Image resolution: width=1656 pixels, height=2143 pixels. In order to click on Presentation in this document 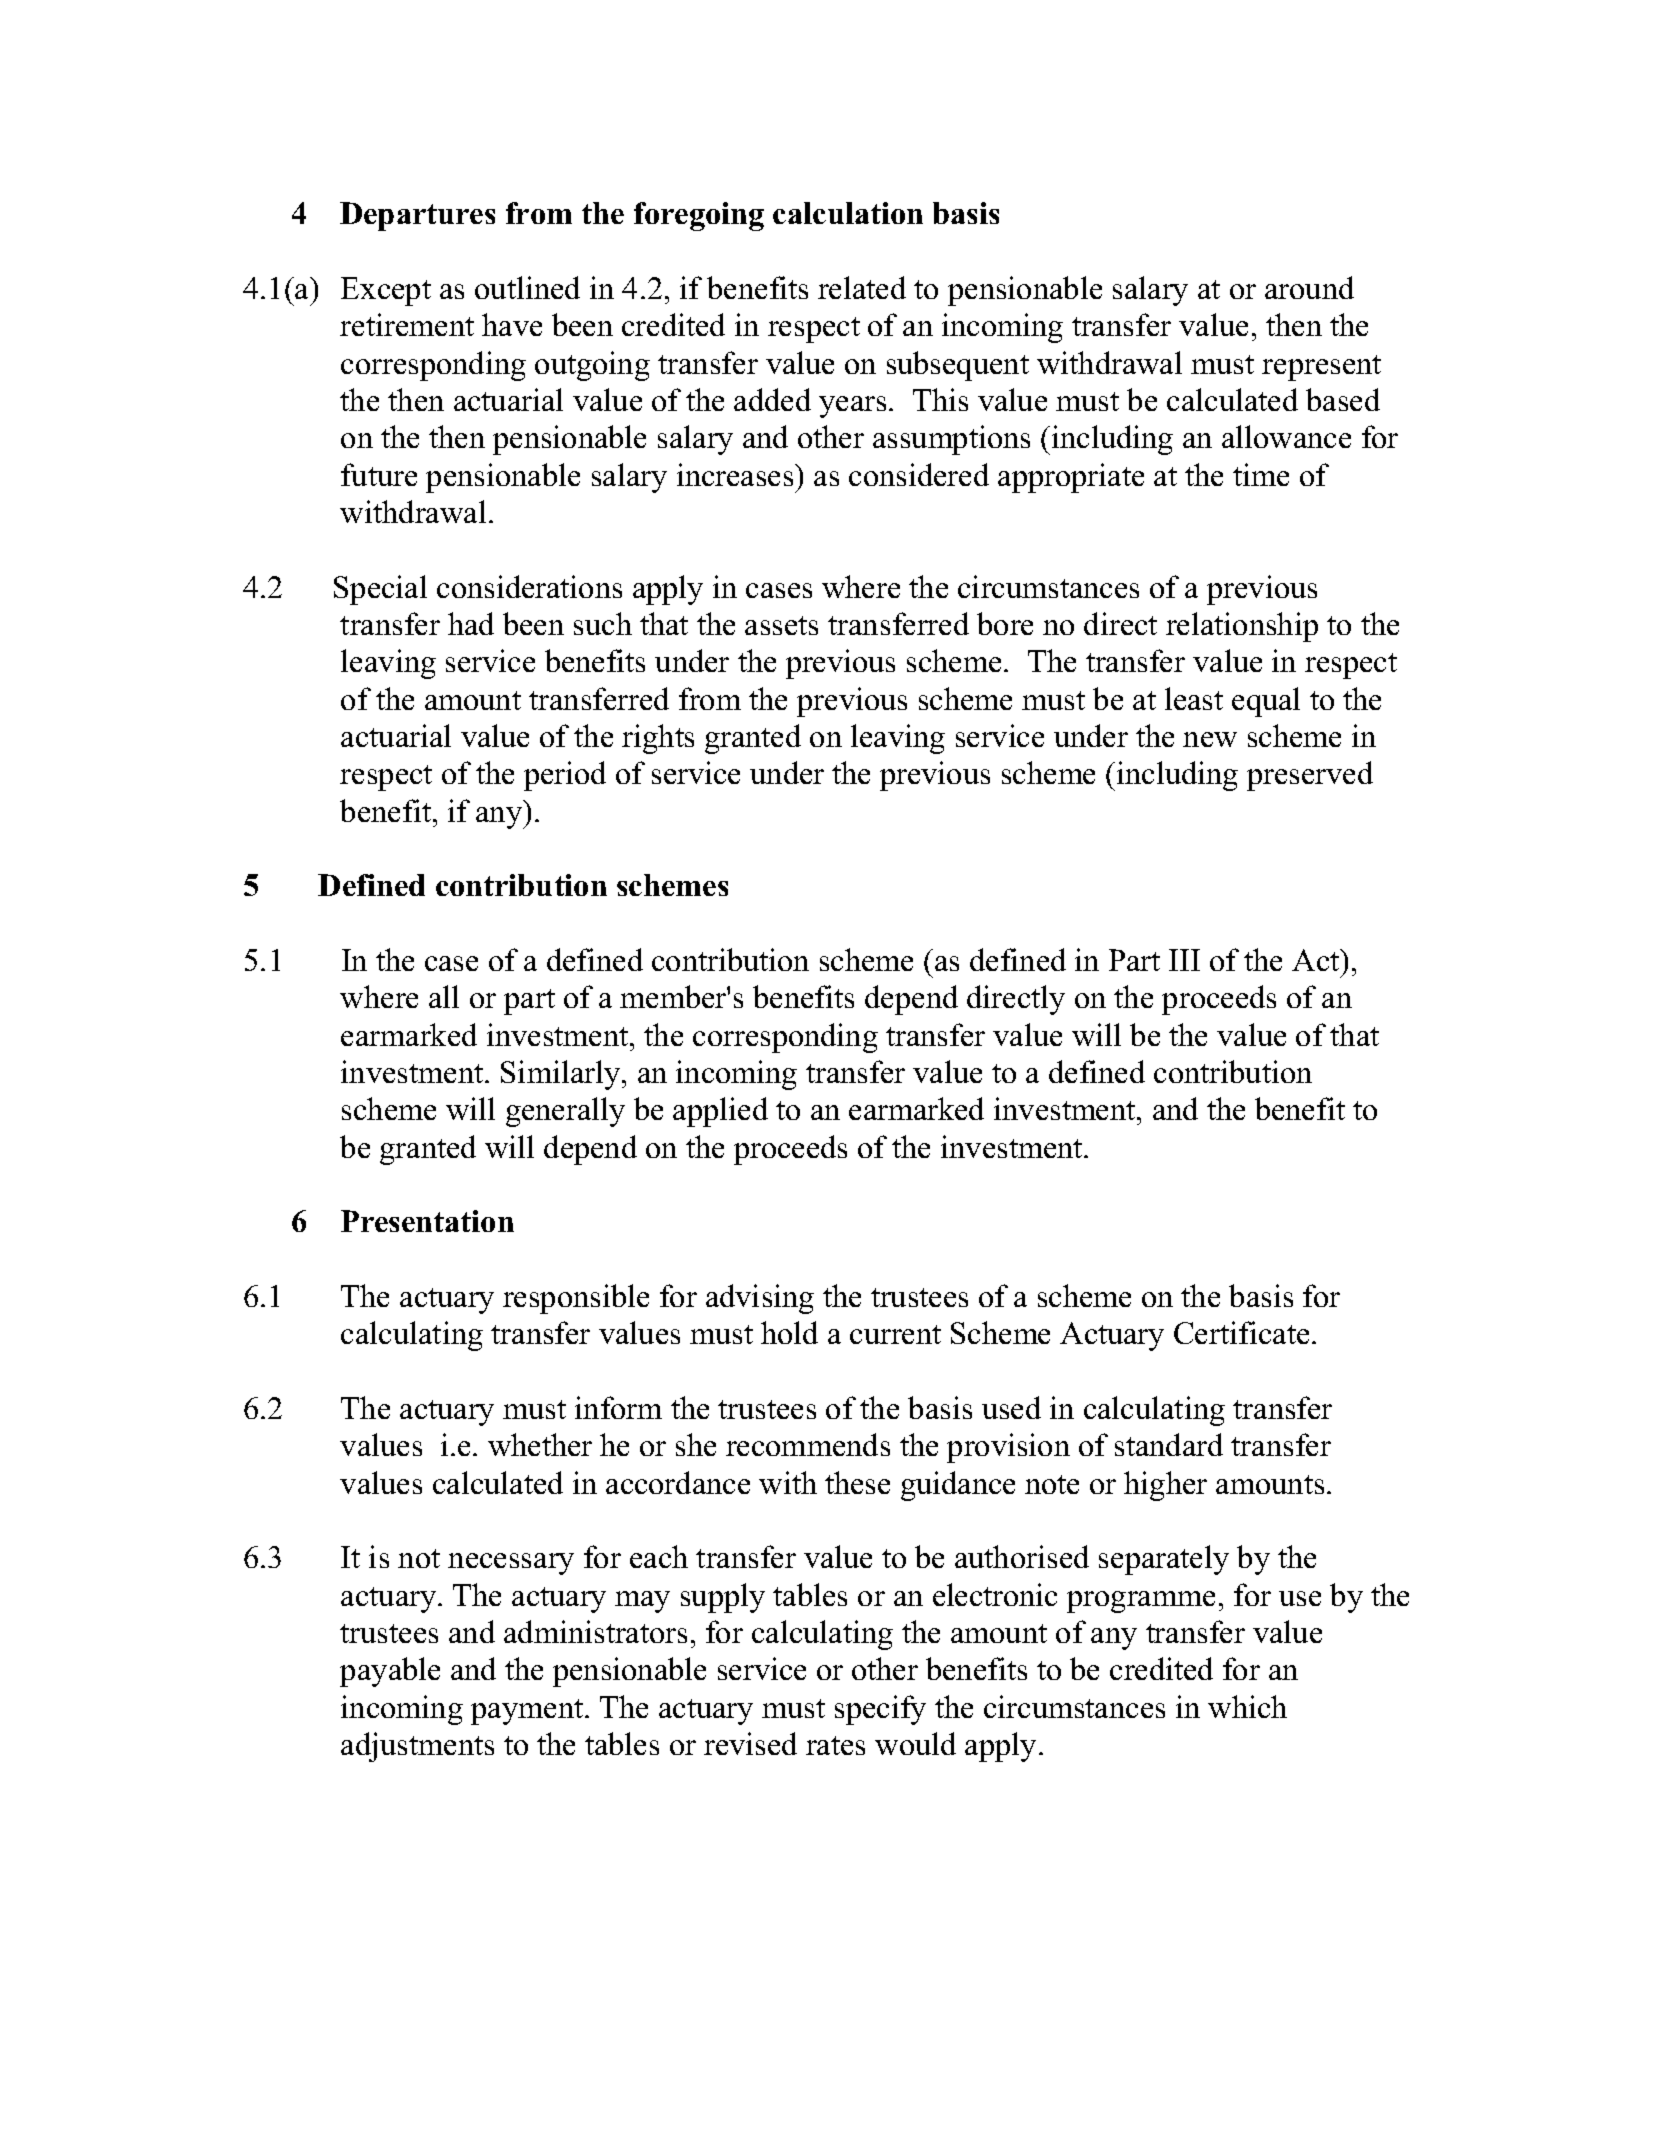, I will do `click(427, 1221)`.
